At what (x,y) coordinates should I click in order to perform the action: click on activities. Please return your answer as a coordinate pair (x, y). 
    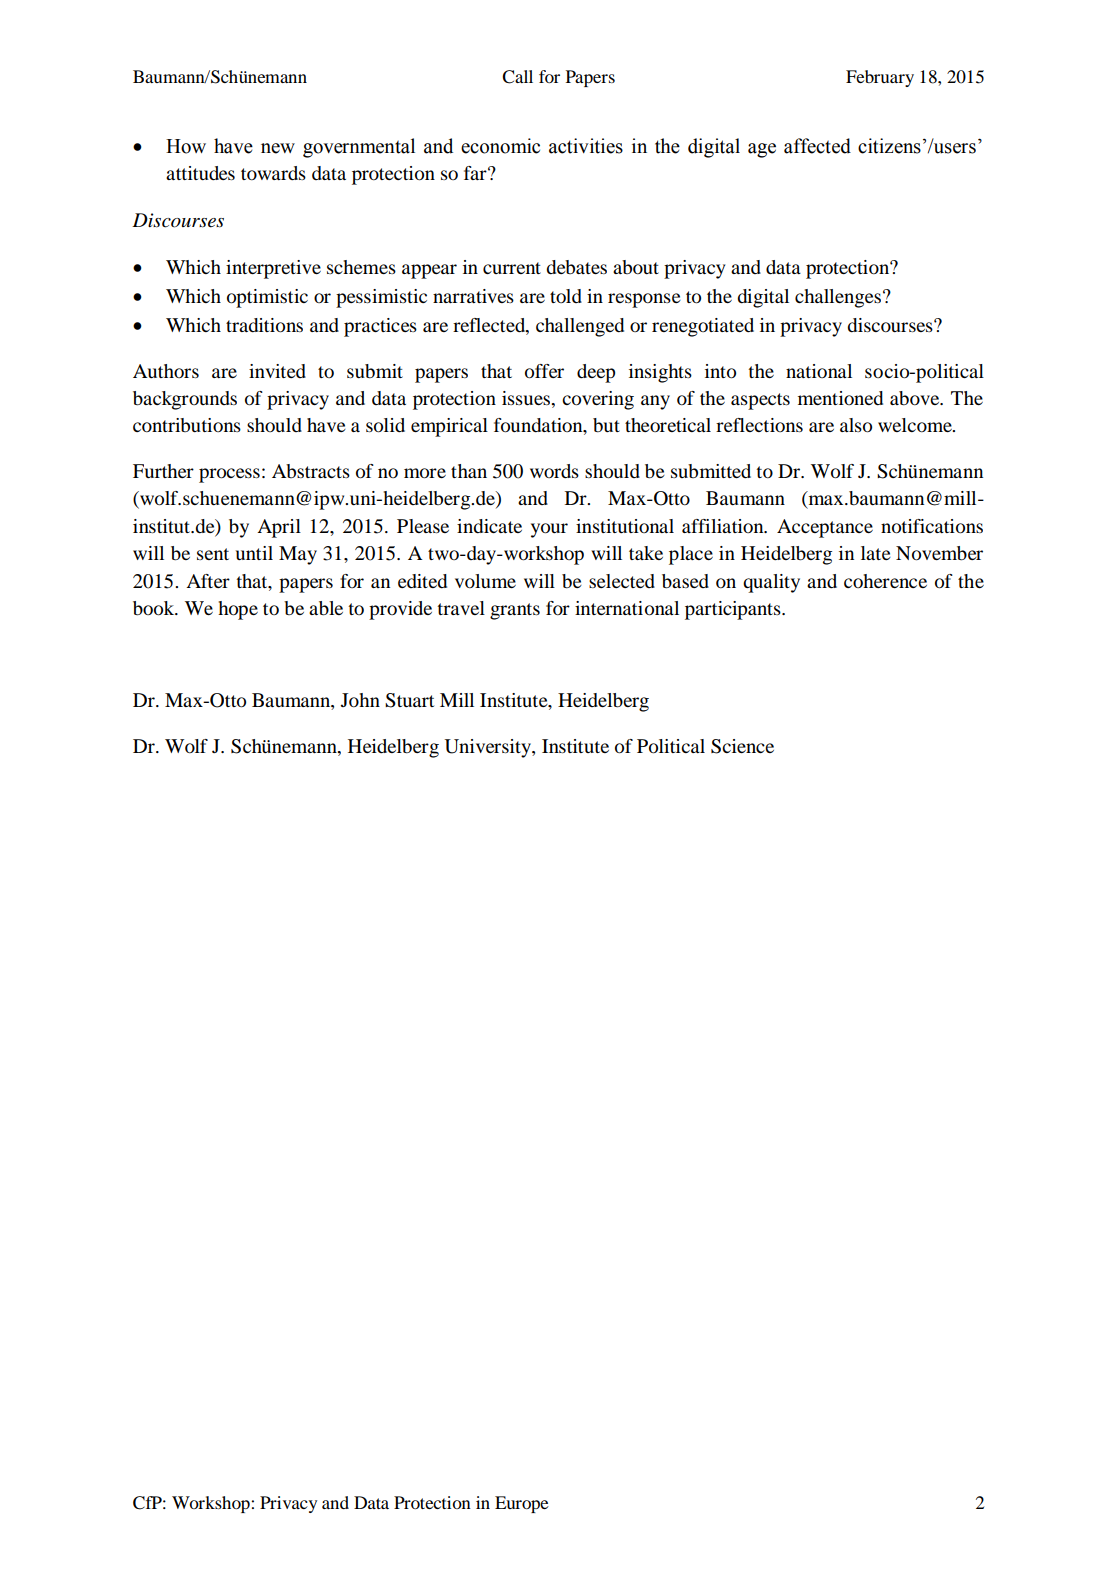
    Looking at the image, I should click on (586, 146).
